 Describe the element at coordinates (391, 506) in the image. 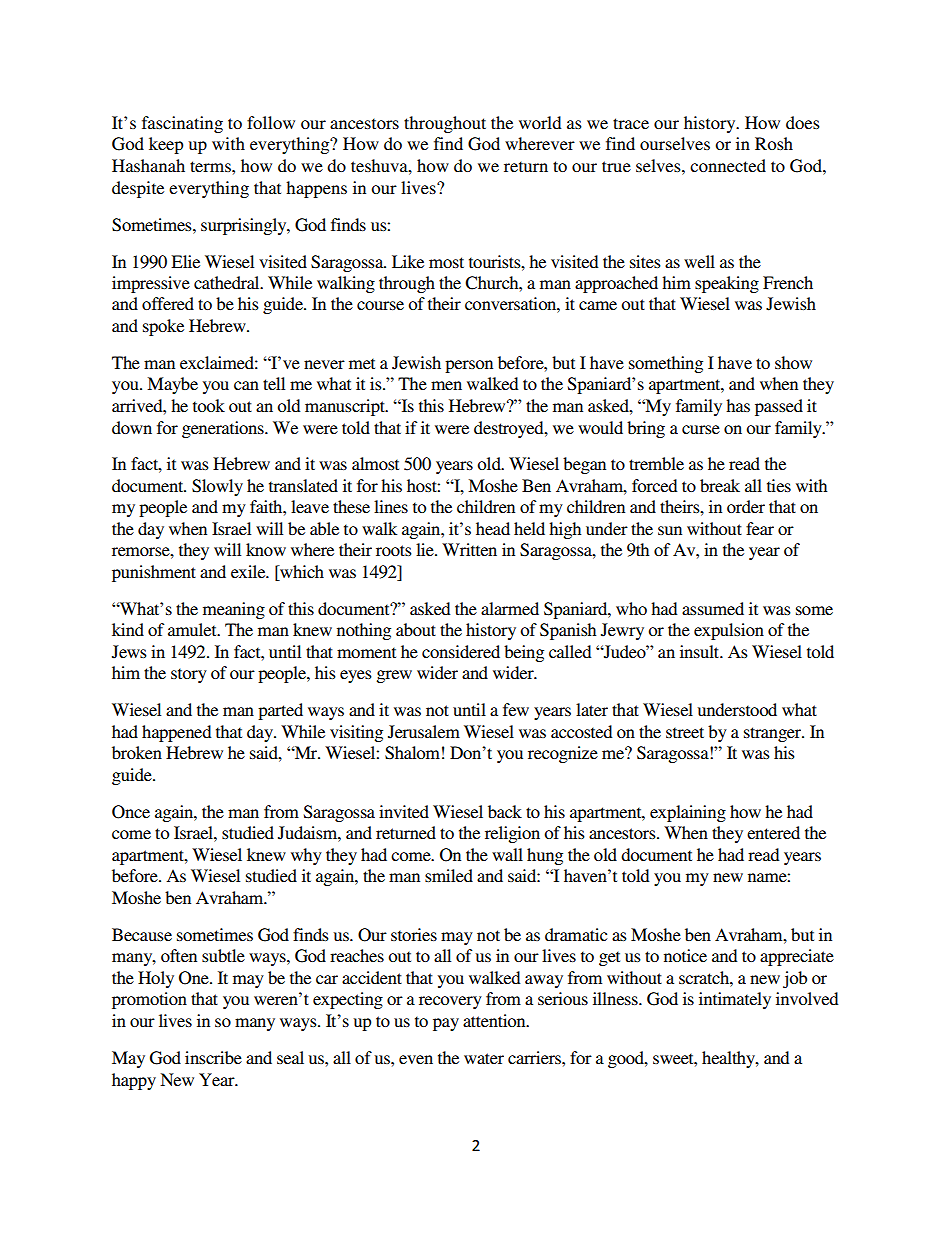

I see `lines` at that location.
